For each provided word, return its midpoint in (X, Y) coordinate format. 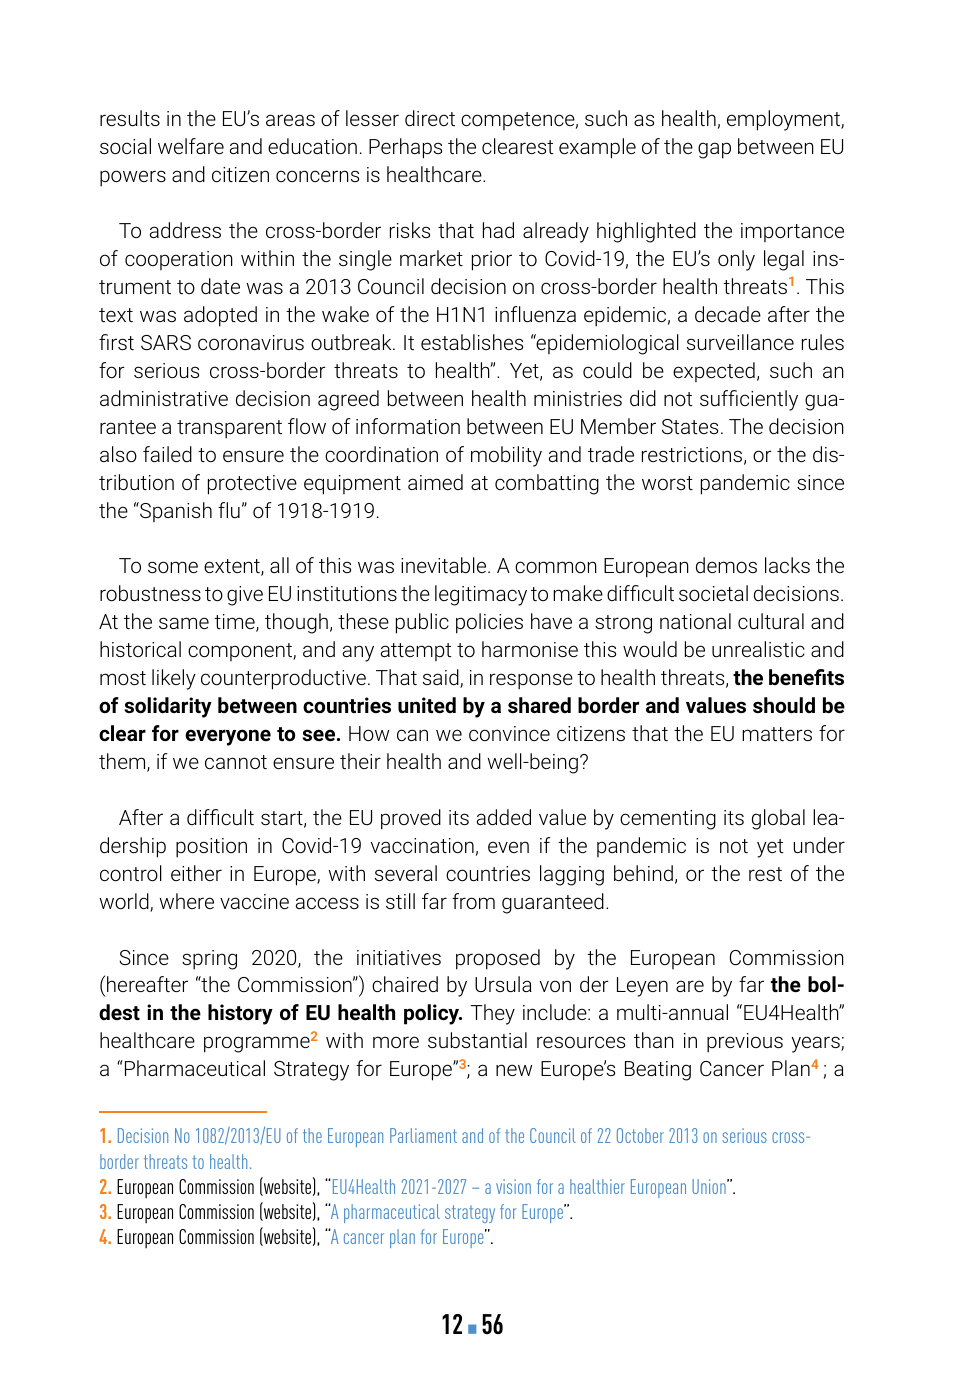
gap (714, 150)
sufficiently (749, 400)
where (186, 901)
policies (489, 623)
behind (643, 873)
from (473, 901)
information (408, 426)
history (240, 1014)
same (184, 623)
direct (430, 118)
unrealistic (758, 649)
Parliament (423, 1135)
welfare (191, 146)
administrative (164, 398)
